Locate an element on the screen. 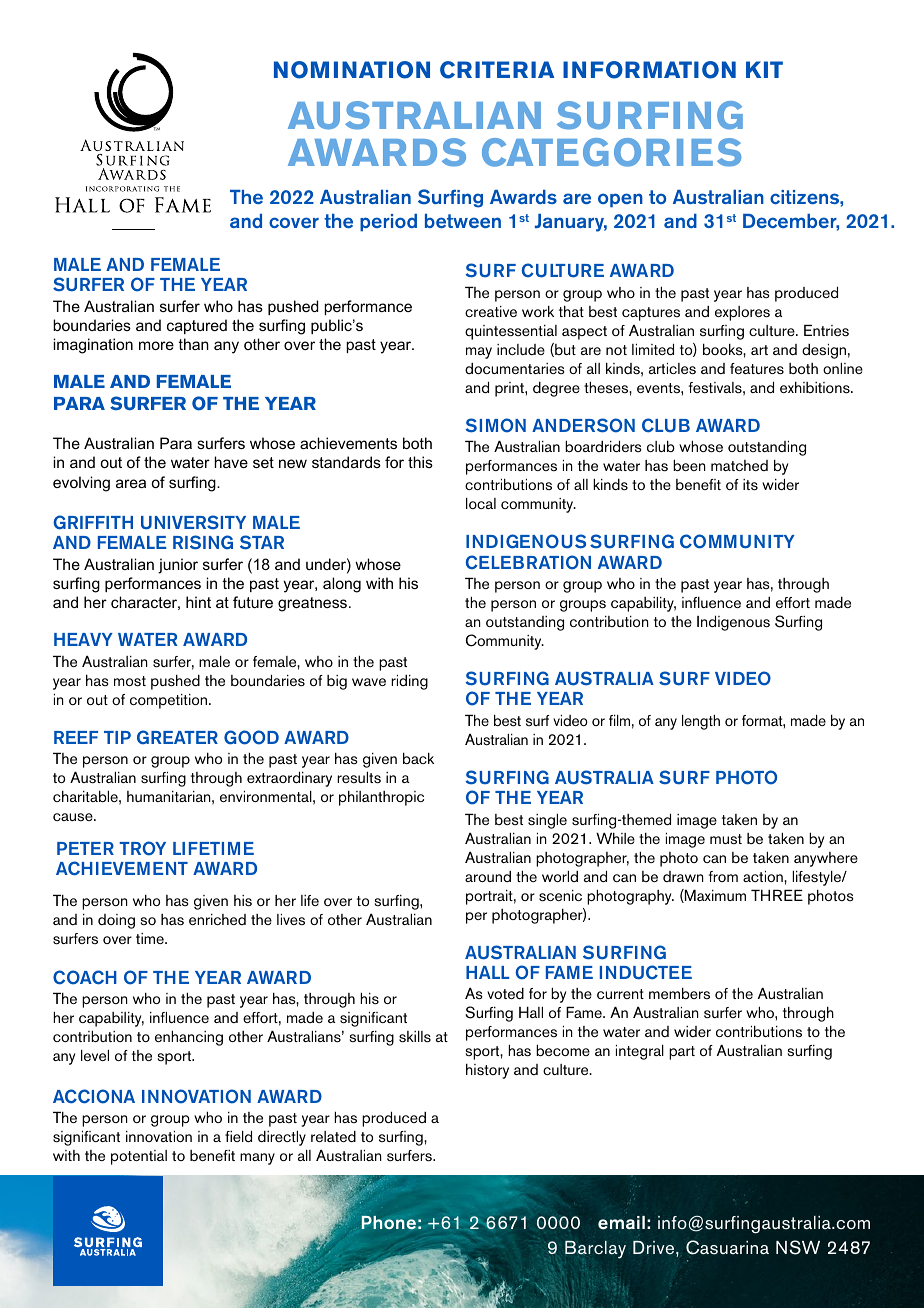  CRITERIA is located at coordinates (497, 70).
